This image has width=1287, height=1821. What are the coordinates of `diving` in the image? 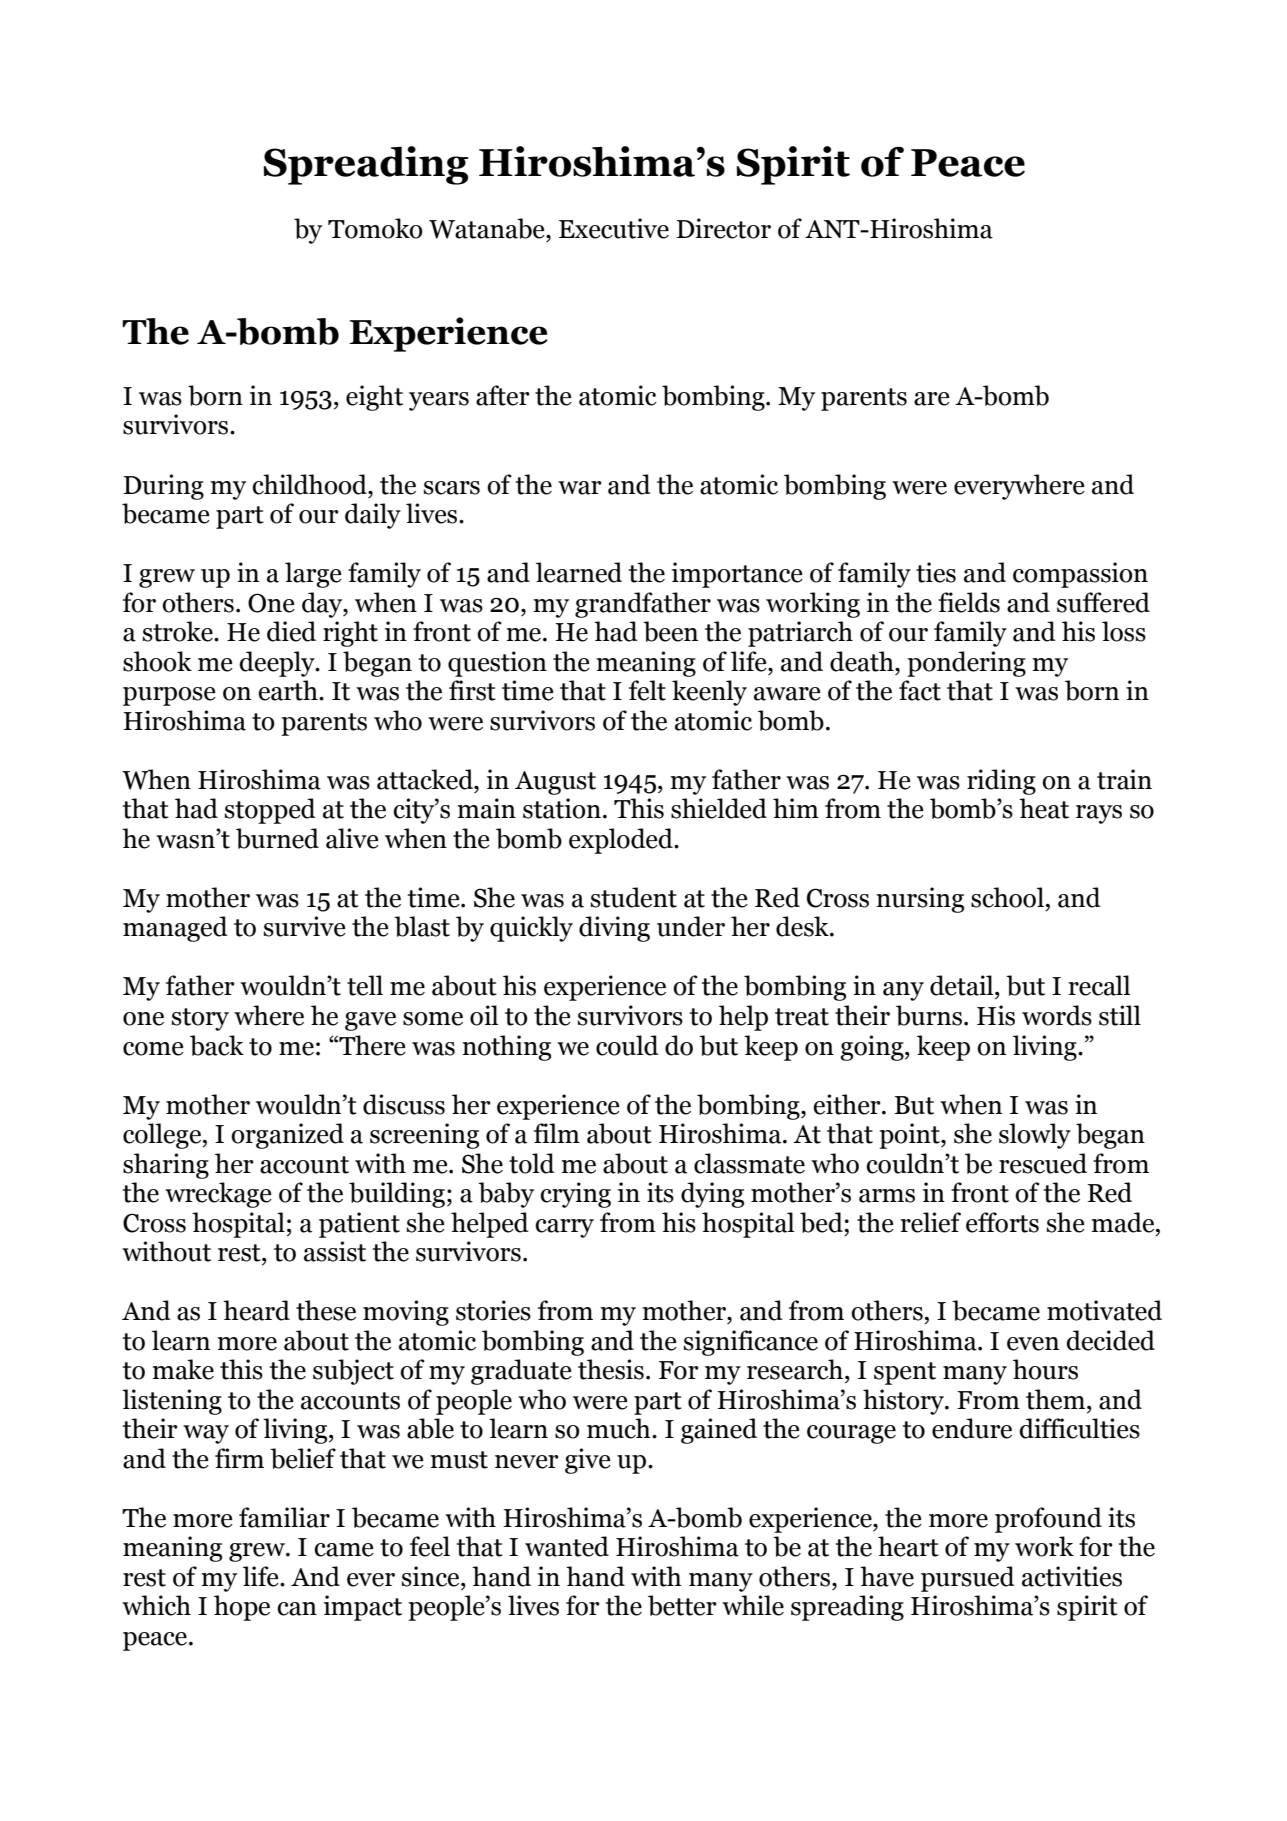 It's located at (614, 929).
